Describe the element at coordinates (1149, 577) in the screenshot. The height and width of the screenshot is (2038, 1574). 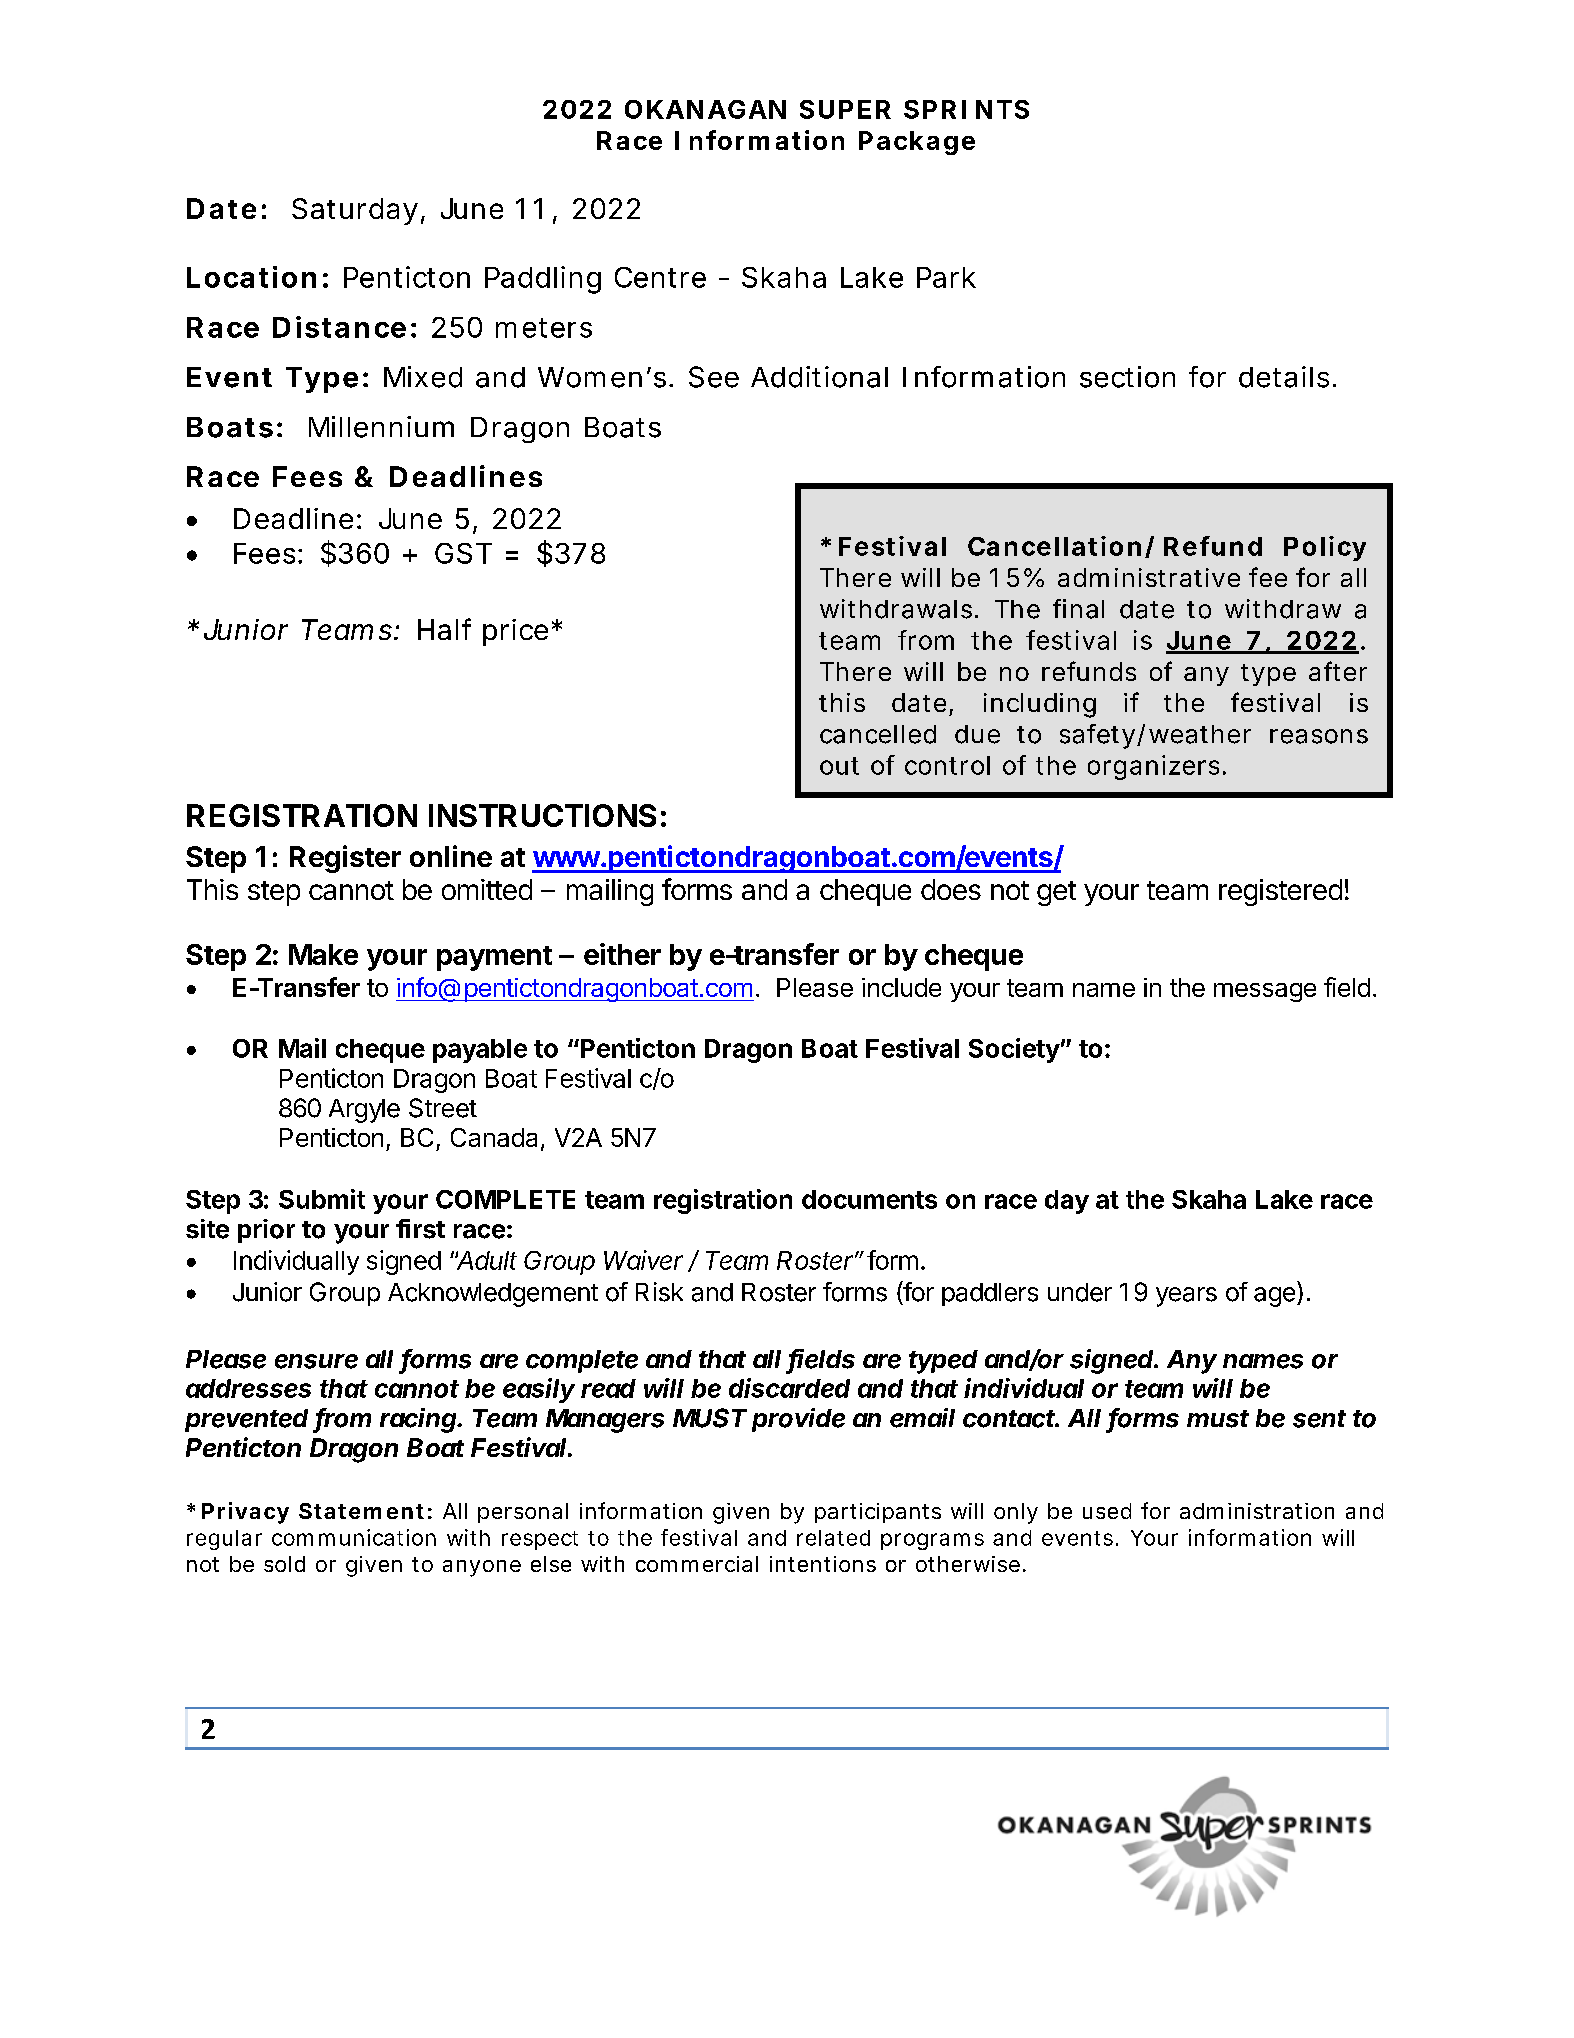
I see `administrative` at that location.
